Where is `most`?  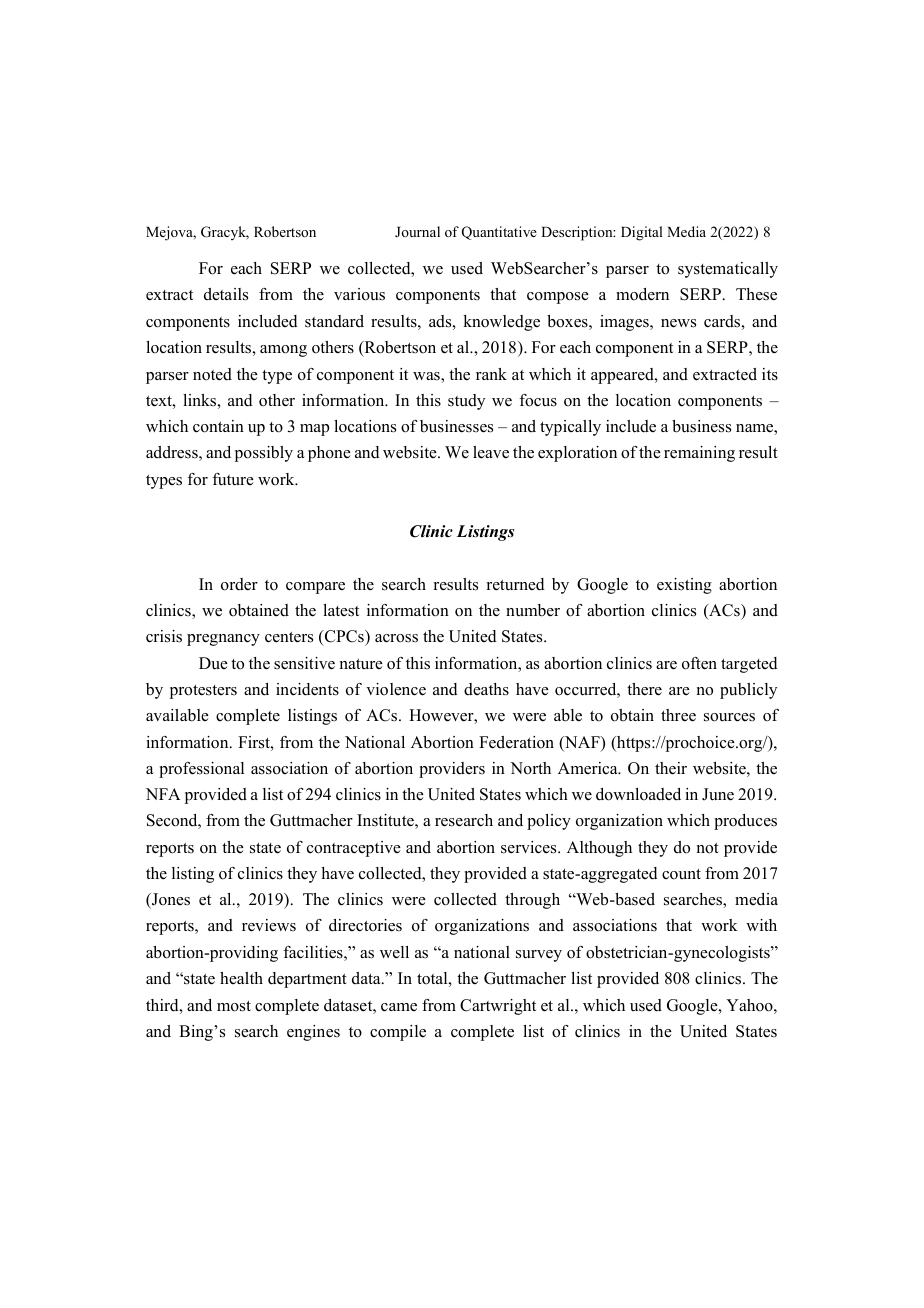 most is located at coordinates (234, 1006).
